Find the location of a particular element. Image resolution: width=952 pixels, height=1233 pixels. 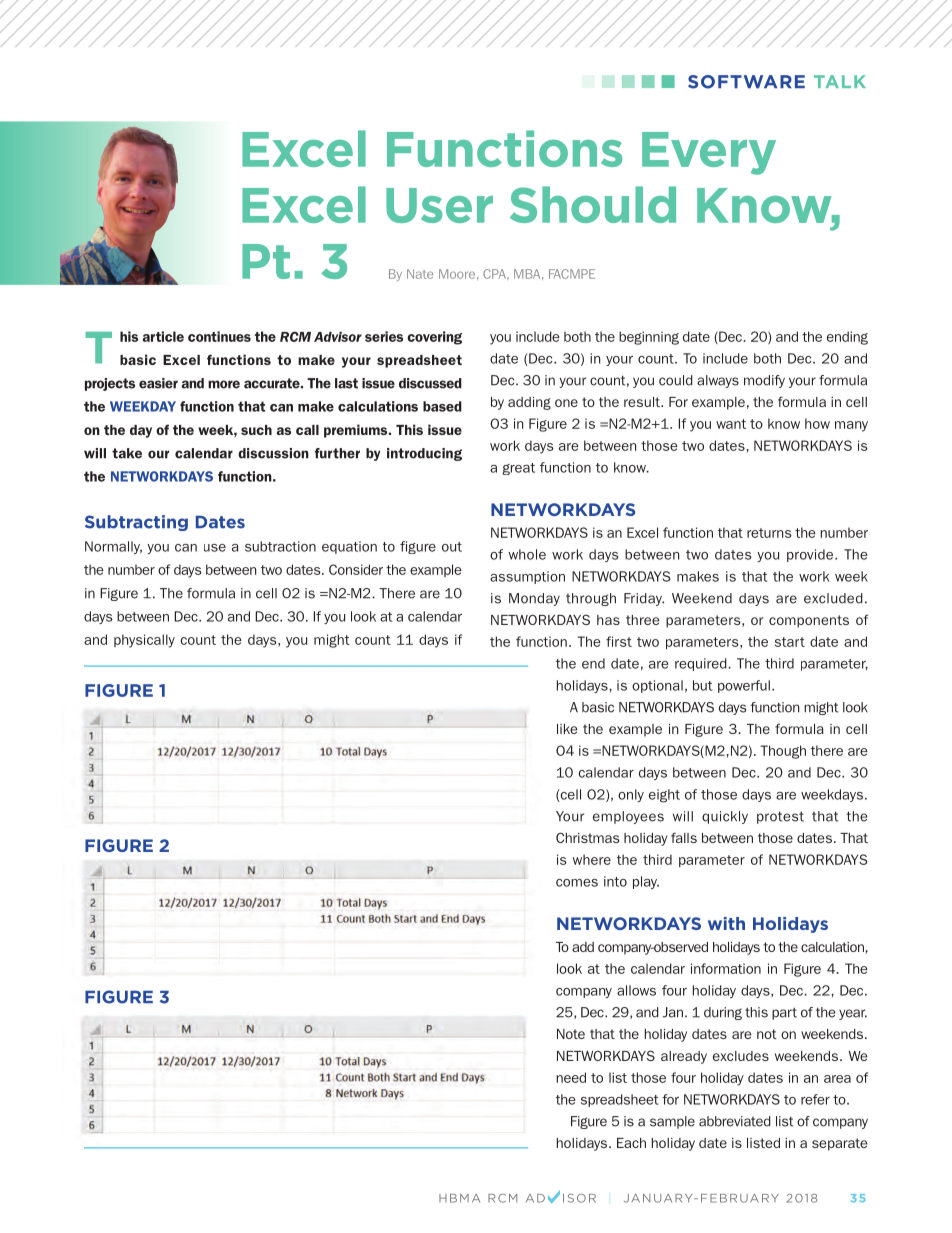

SOFTWARE is located at coordinates (746, 82).
